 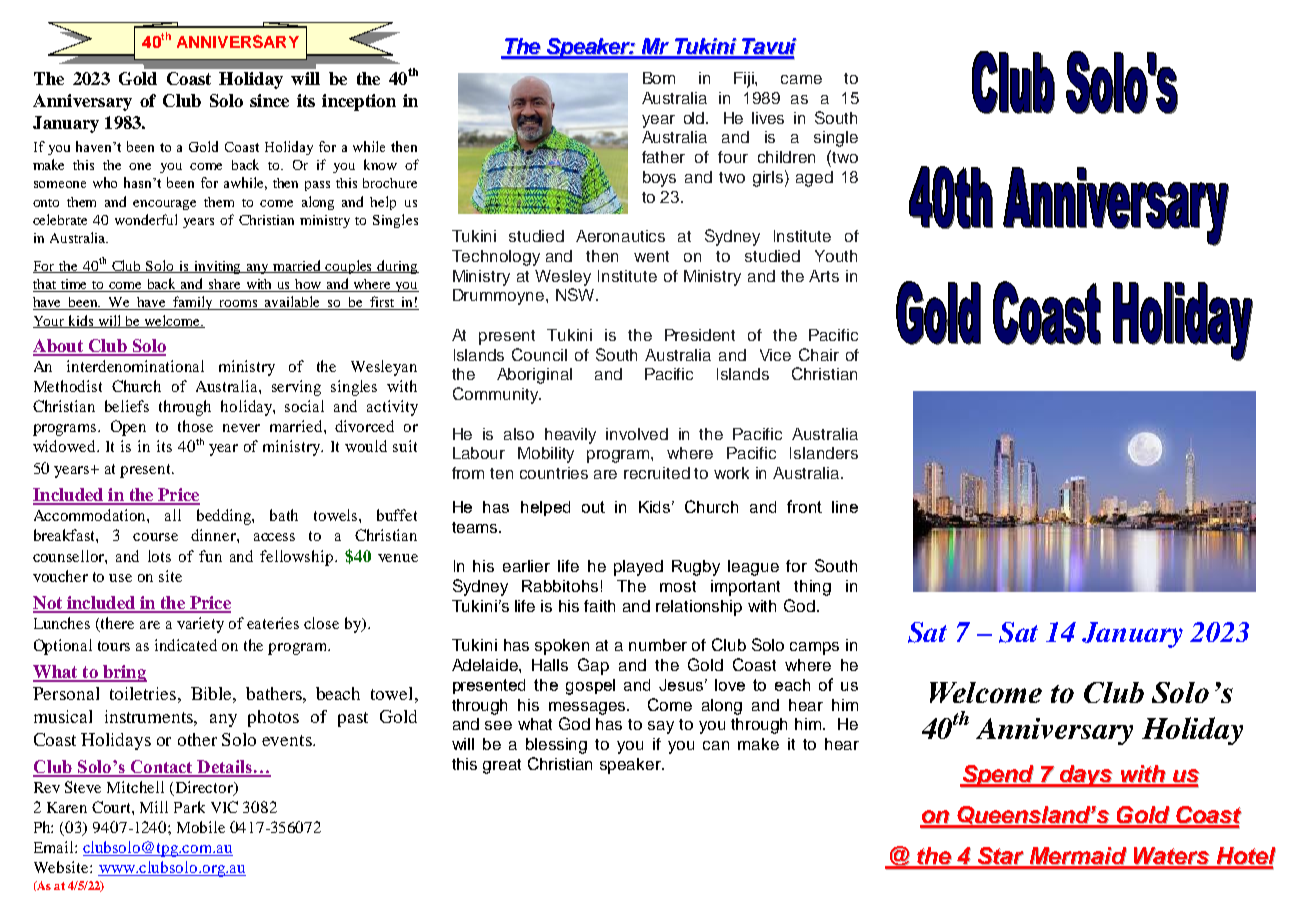 What do you see at coordinates (154, 807) in the image?
I see `Mill` at bounding box center [154, 807].
